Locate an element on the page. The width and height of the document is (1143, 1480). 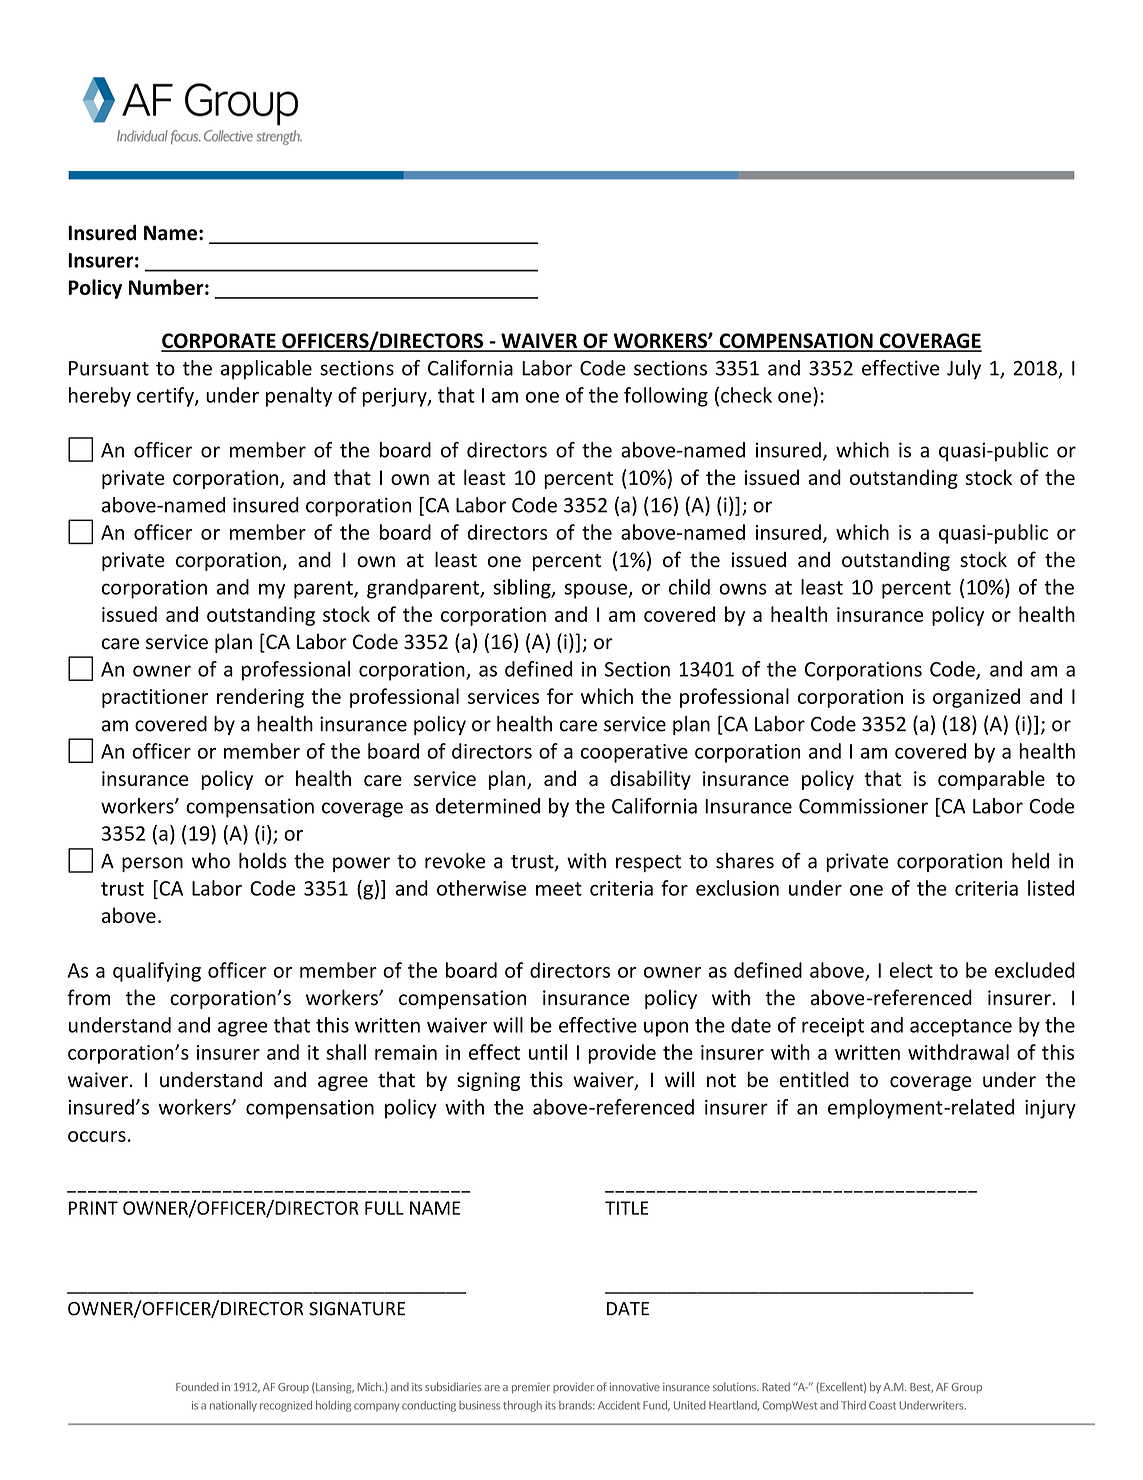
organized is located at coordinates (976, 698).
